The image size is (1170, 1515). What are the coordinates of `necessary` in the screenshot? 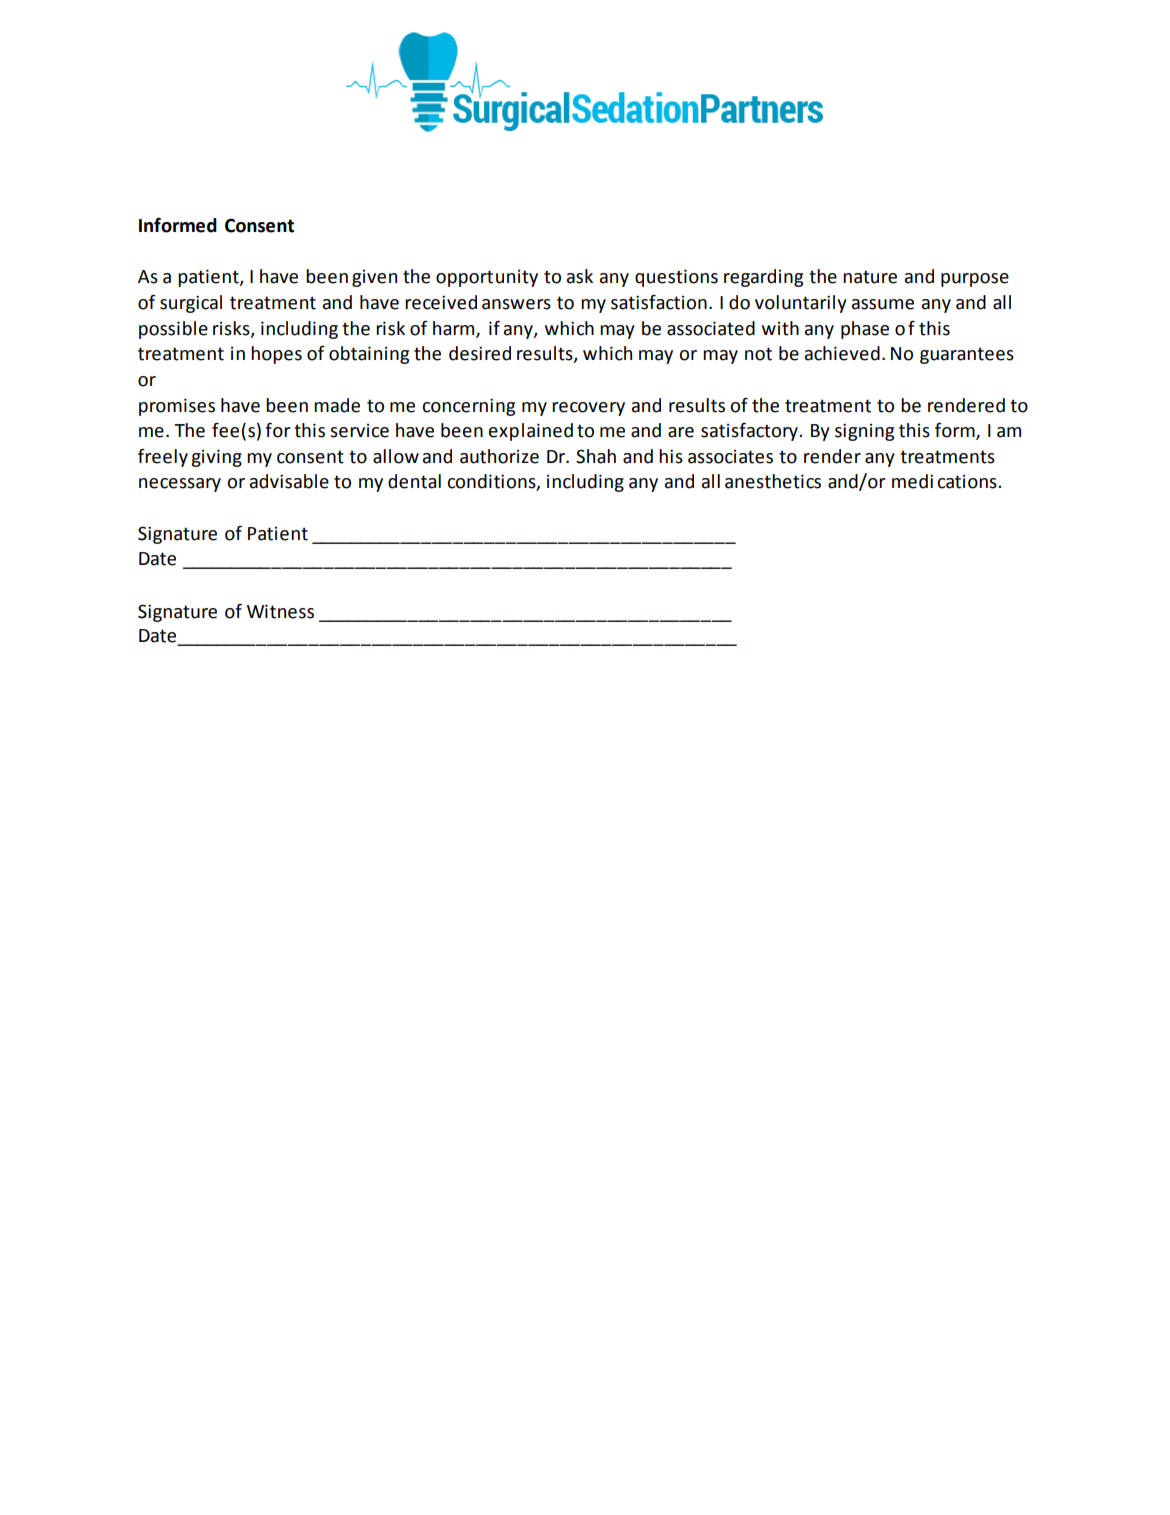 It's located at (180, 485).
